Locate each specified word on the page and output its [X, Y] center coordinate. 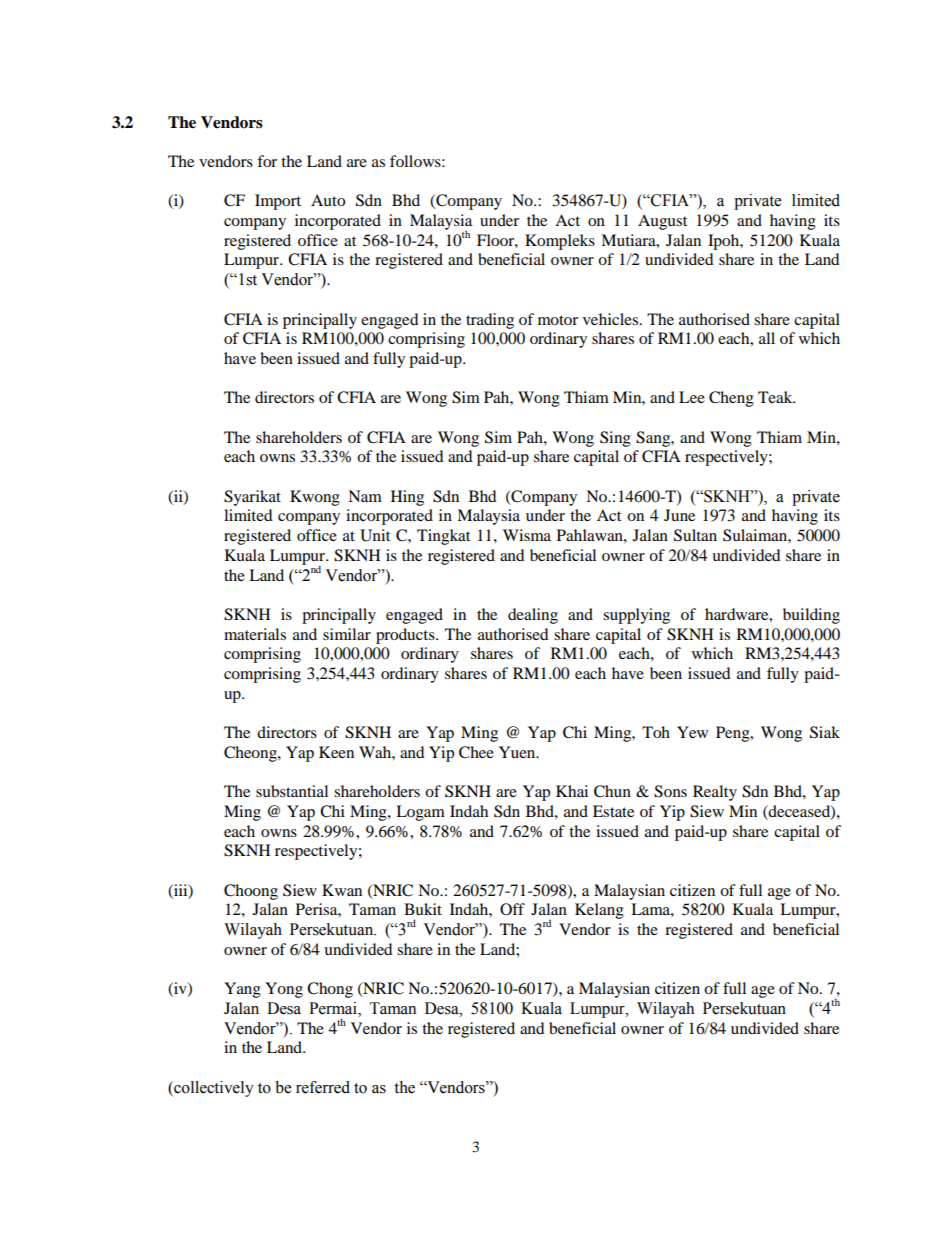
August [662, 222]
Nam [365, 496]
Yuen [518, 752]
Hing [407, 498]
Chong [330, 990]
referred [323, 1087]
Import [278, 202]
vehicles [612, 319]
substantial [292, 791]
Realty [715, 793]
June [679, 515]
